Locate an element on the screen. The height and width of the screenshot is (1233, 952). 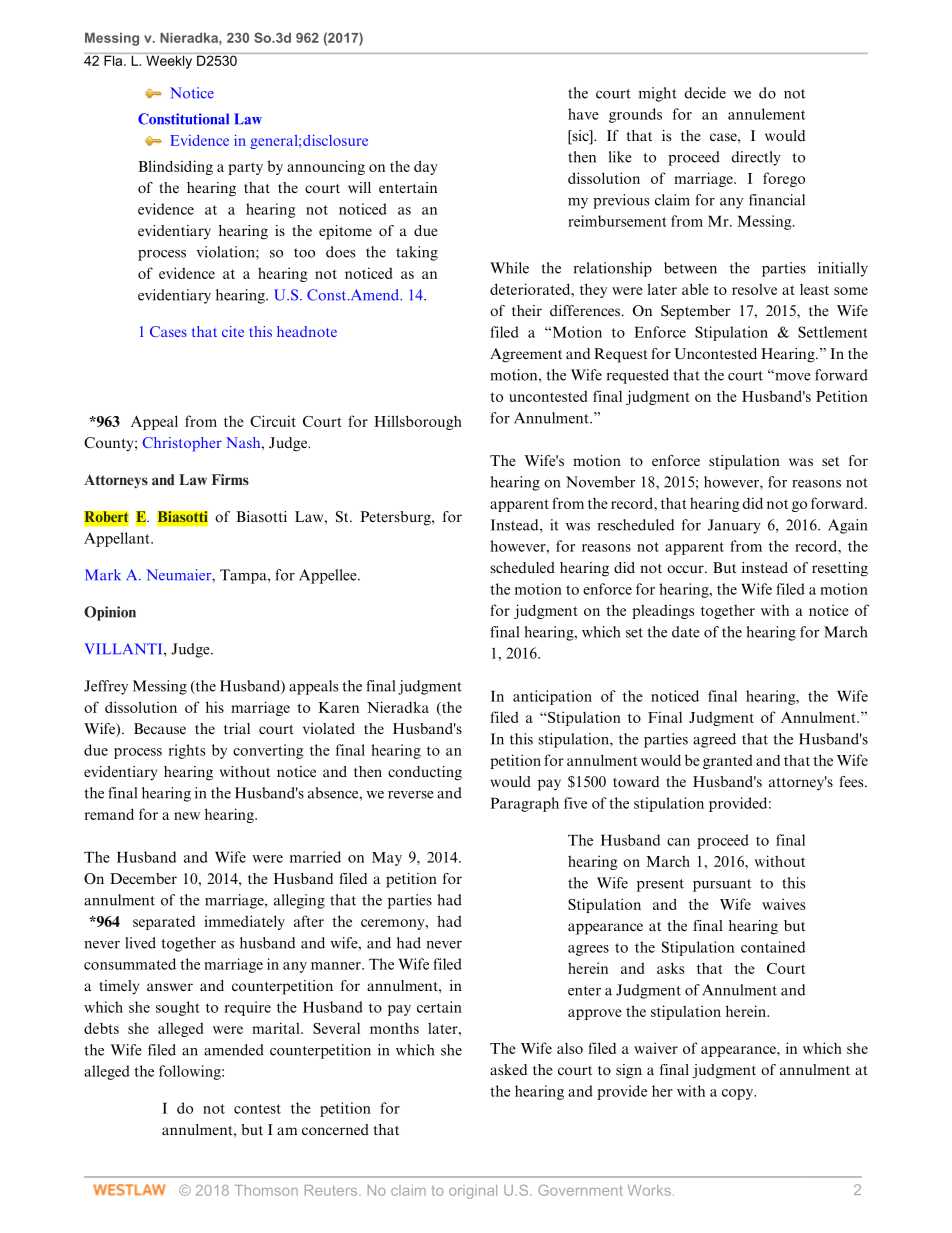
May is located at coordinates (387, 859).
